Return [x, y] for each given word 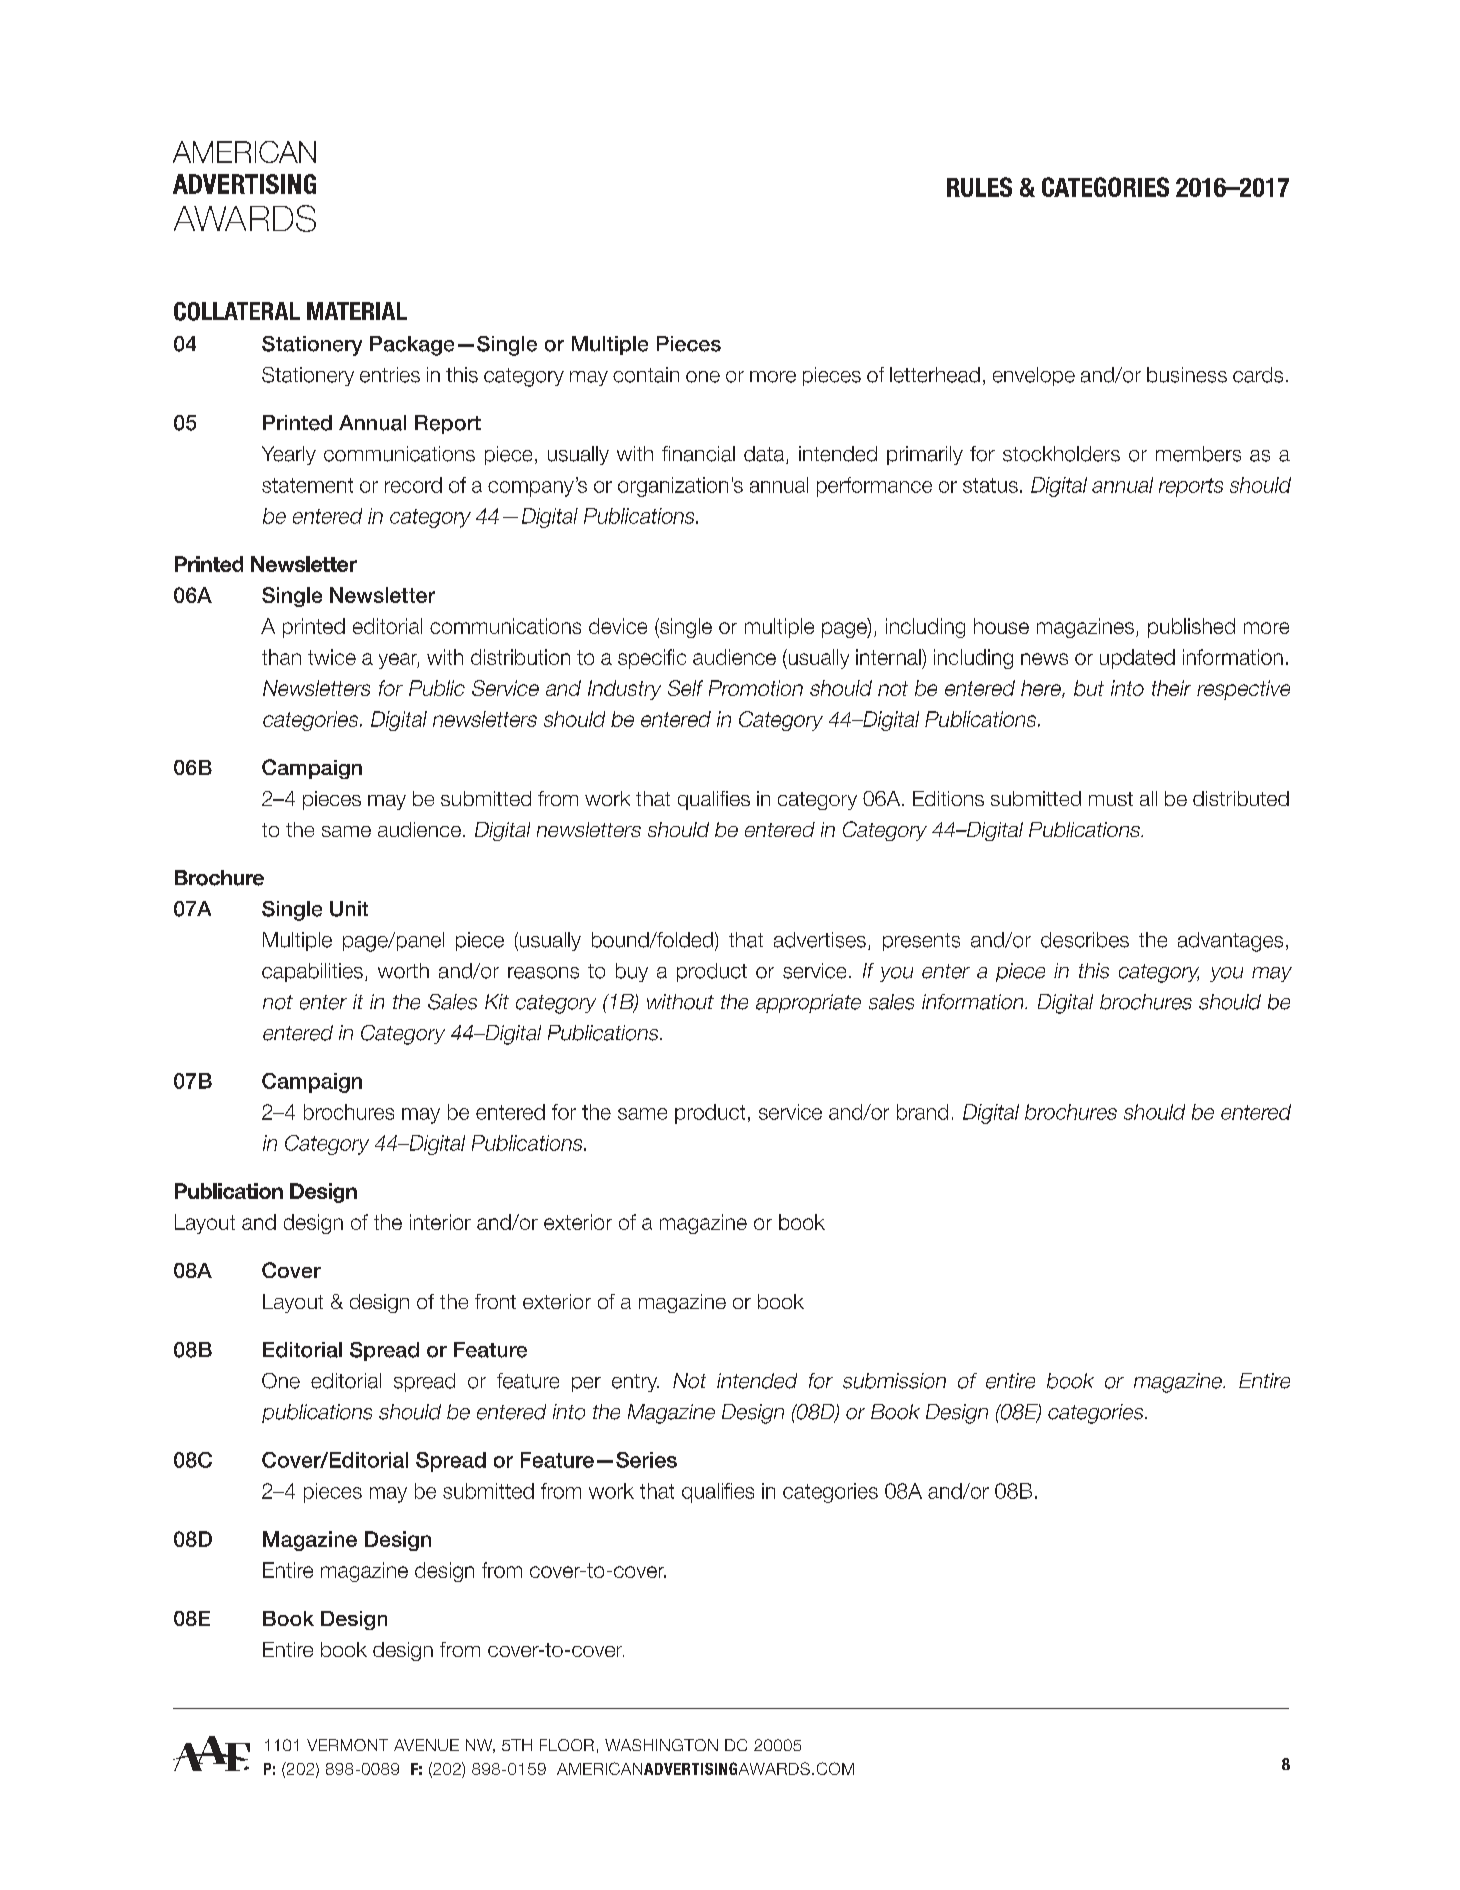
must [1111, 799]
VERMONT [347, 1745]
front [495, 1301]
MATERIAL [357, 311]
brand [922, 1112]
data [765, 455]
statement [307, 485]
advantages [1230, 942]
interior [440, 1222]
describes [1085, 940]
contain [646, 375]
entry [635, 1383]
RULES [979, 187]
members [1198, 454]
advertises [820, 940]
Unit [349, 909]
